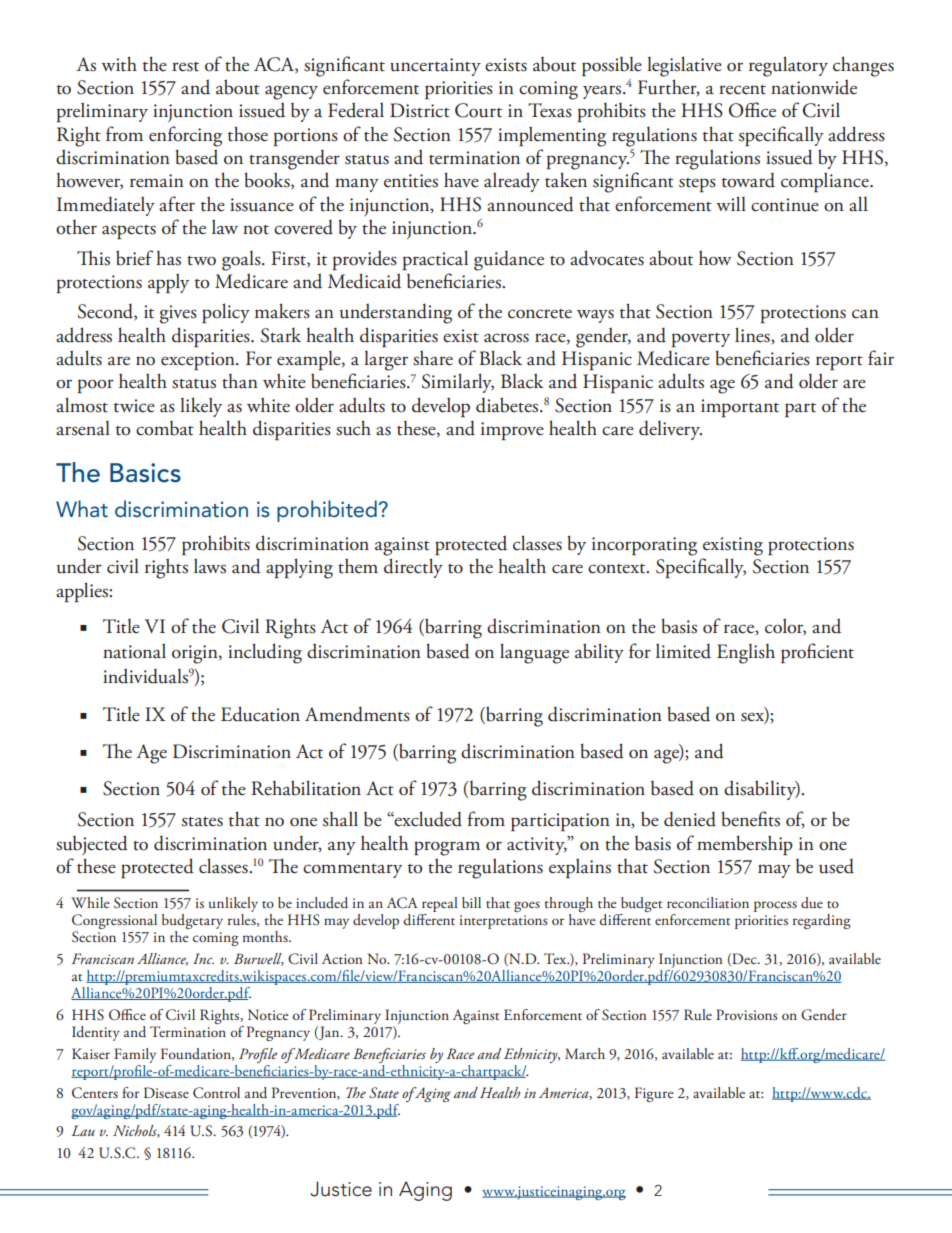 Image resolution: width=952 pixels, height=1233 pixels. Describe the element at coordinates (506, 338) in the screenshot. I see `across` at that location.
